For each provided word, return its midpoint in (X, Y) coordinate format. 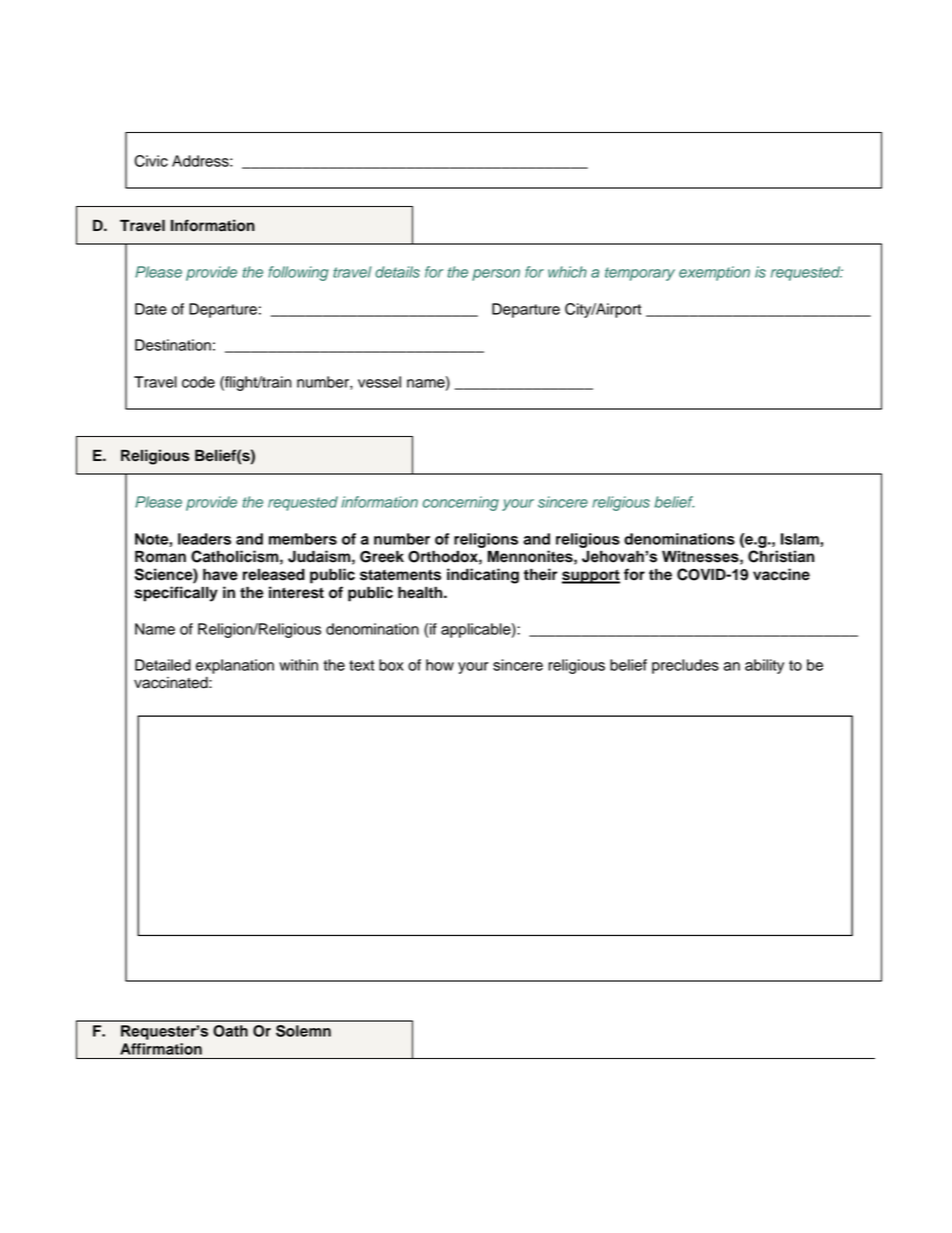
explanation (235, 666)
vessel (379, 382)
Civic (151, 161)
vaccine (781, 574)
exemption (714, 273)
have (220, 574)
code (198, 382)
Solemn (303, 1031)
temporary (640, 274)
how (440, 665)
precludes (685, 666)
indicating (483, 576)
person (496, 275)
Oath (230, 1031)
